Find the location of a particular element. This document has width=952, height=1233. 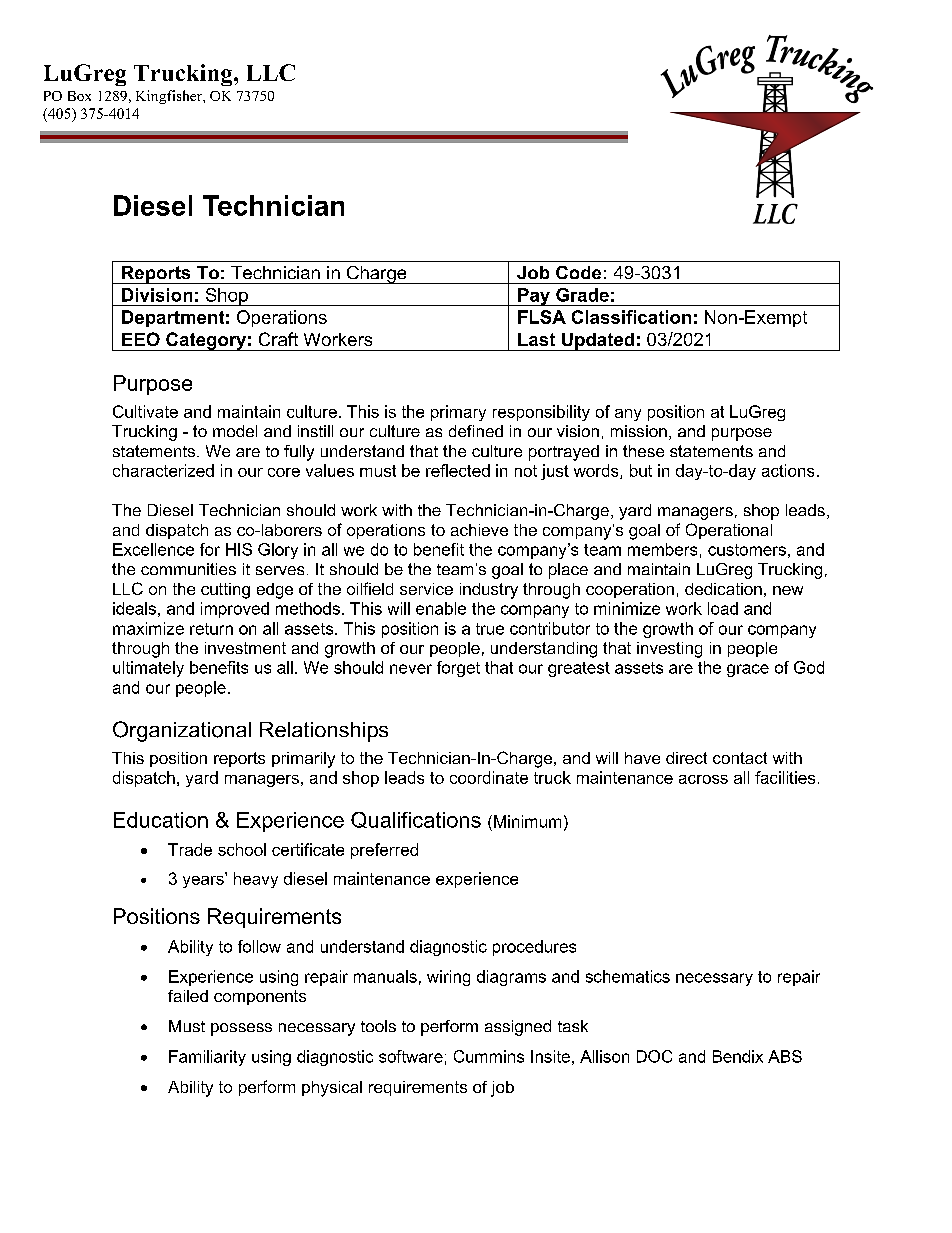

Operational is located at coordinates (729, 531).
